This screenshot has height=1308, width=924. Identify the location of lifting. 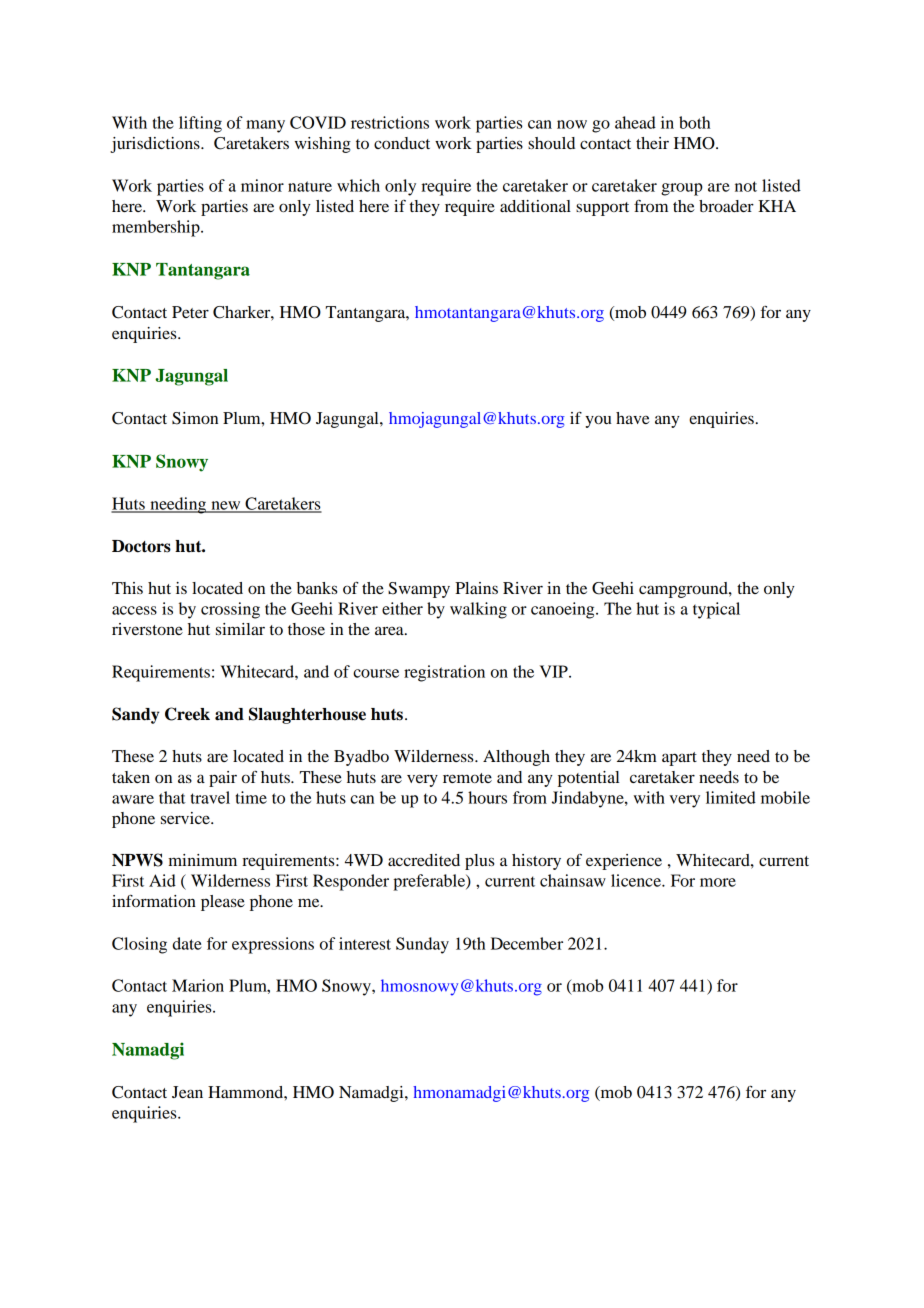
(200, 124).
